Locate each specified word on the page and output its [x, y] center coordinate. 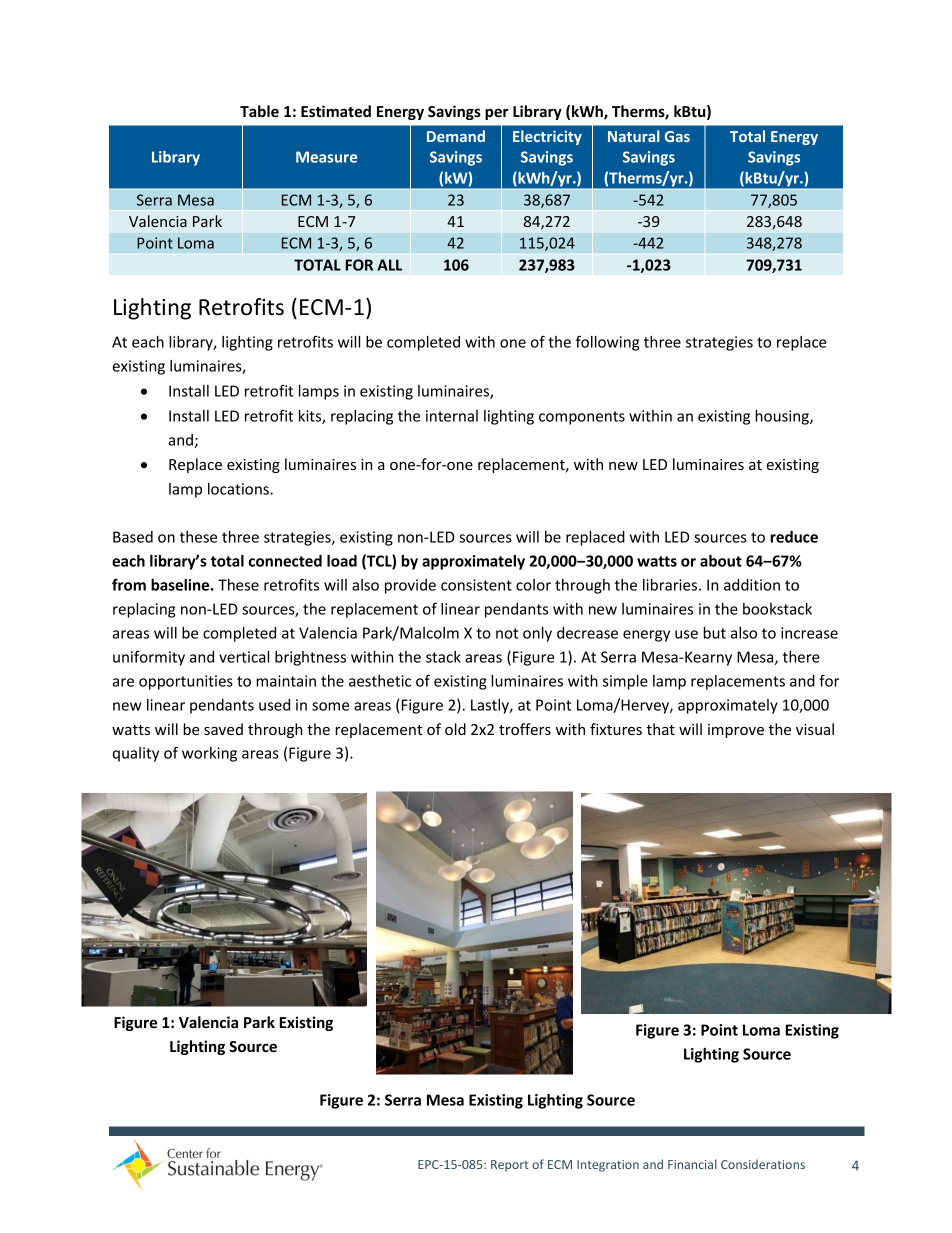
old [455, 729]
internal [452, 416]
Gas [677, 136]
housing [783, 417]
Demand [456, 136]
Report [510, 1166]
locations [239, 489]
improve [736, 731]
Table [259, 111]
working [209, 754]
